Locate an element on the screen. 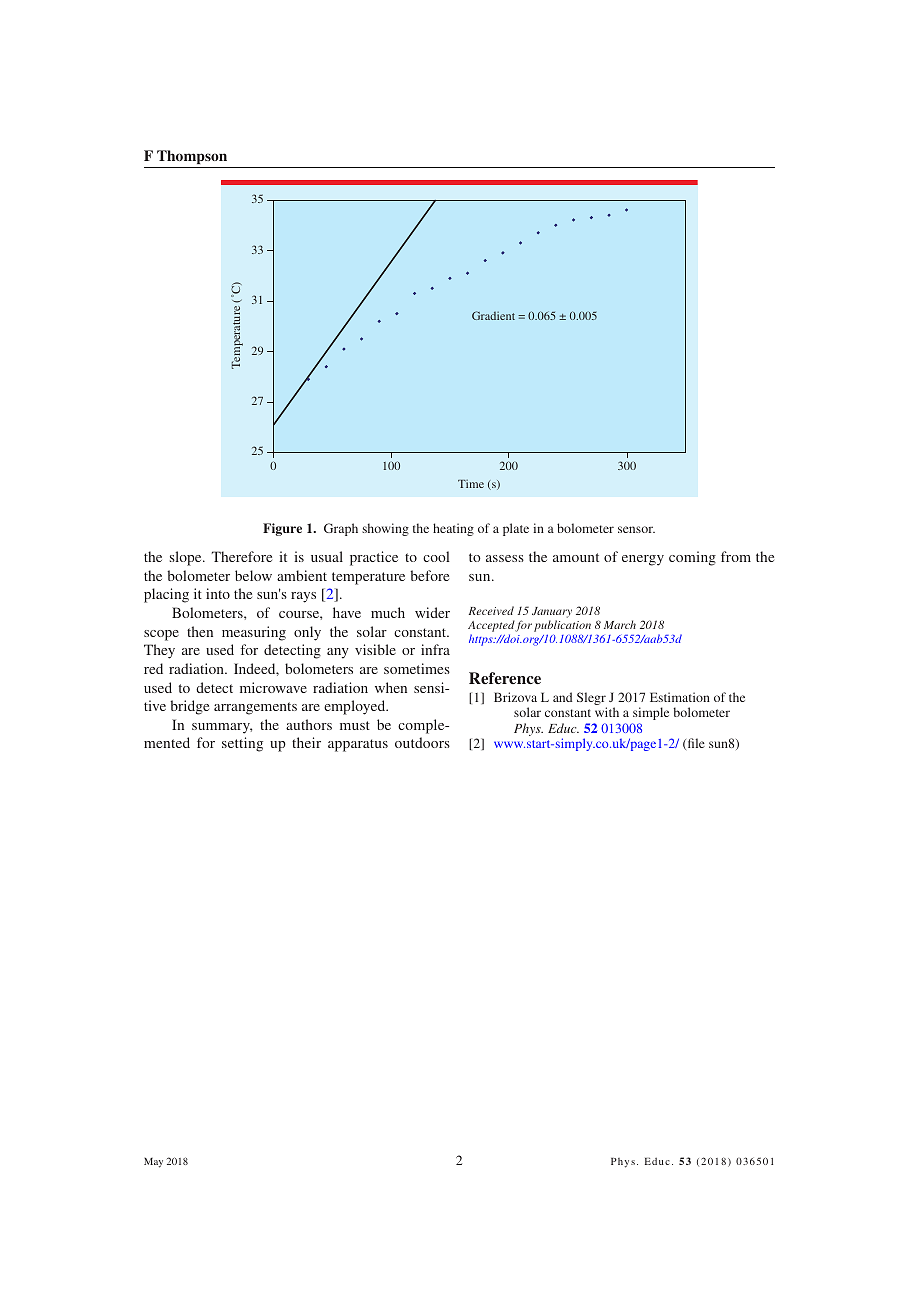 This screenshot has height=1308, width=924. heating is located at coordinates (453, 529).
